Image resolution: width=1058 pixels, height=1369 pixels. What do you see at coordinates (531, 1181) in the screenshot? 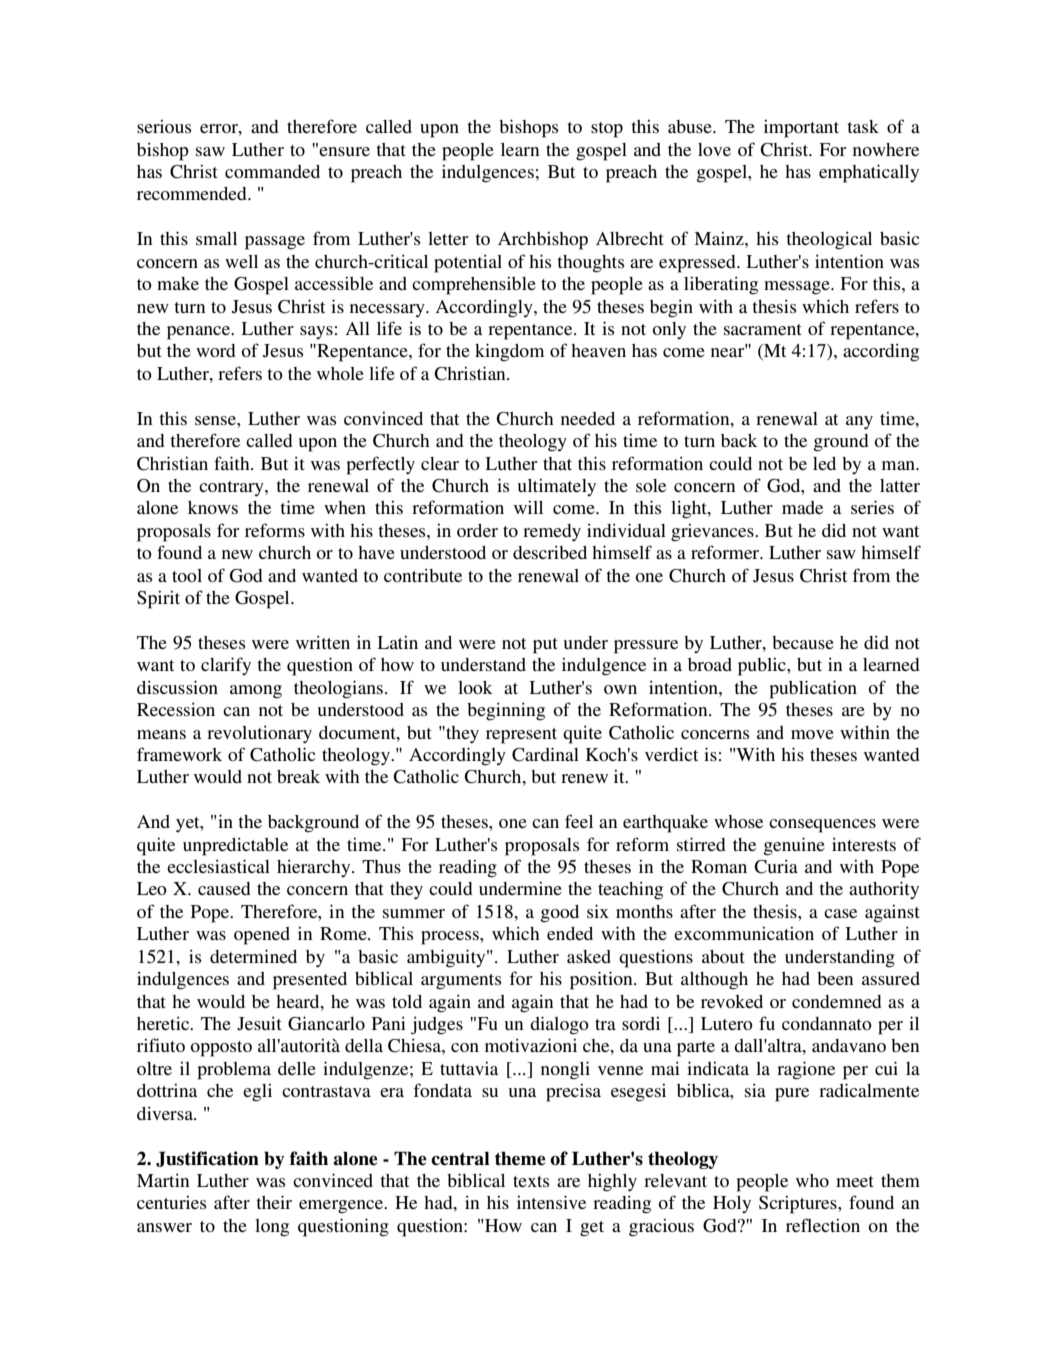
I see `texts` at bounding box center [531, 1181].
